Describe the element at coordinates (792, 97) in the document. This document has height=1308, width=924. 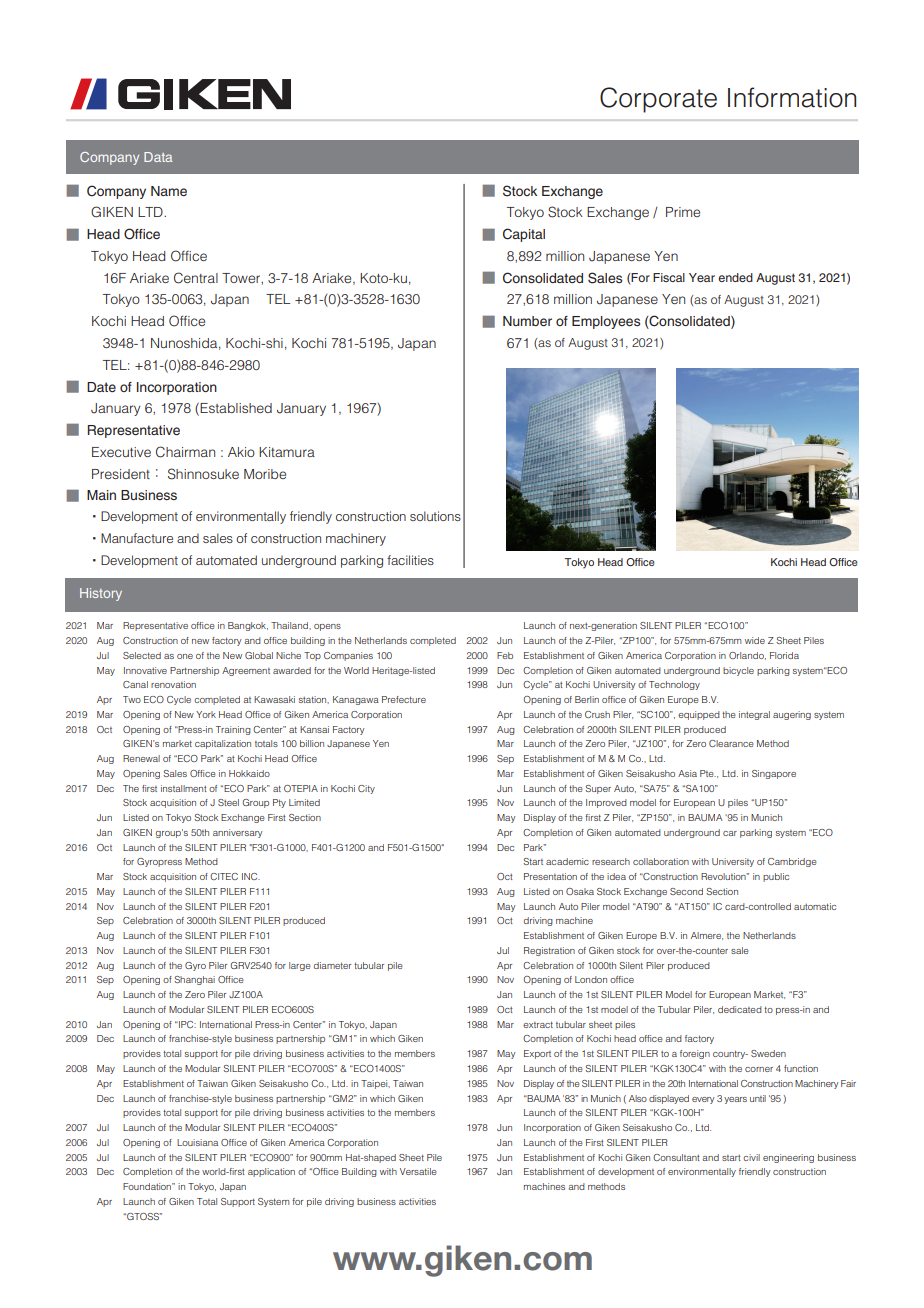
I see `Information` at that location.
